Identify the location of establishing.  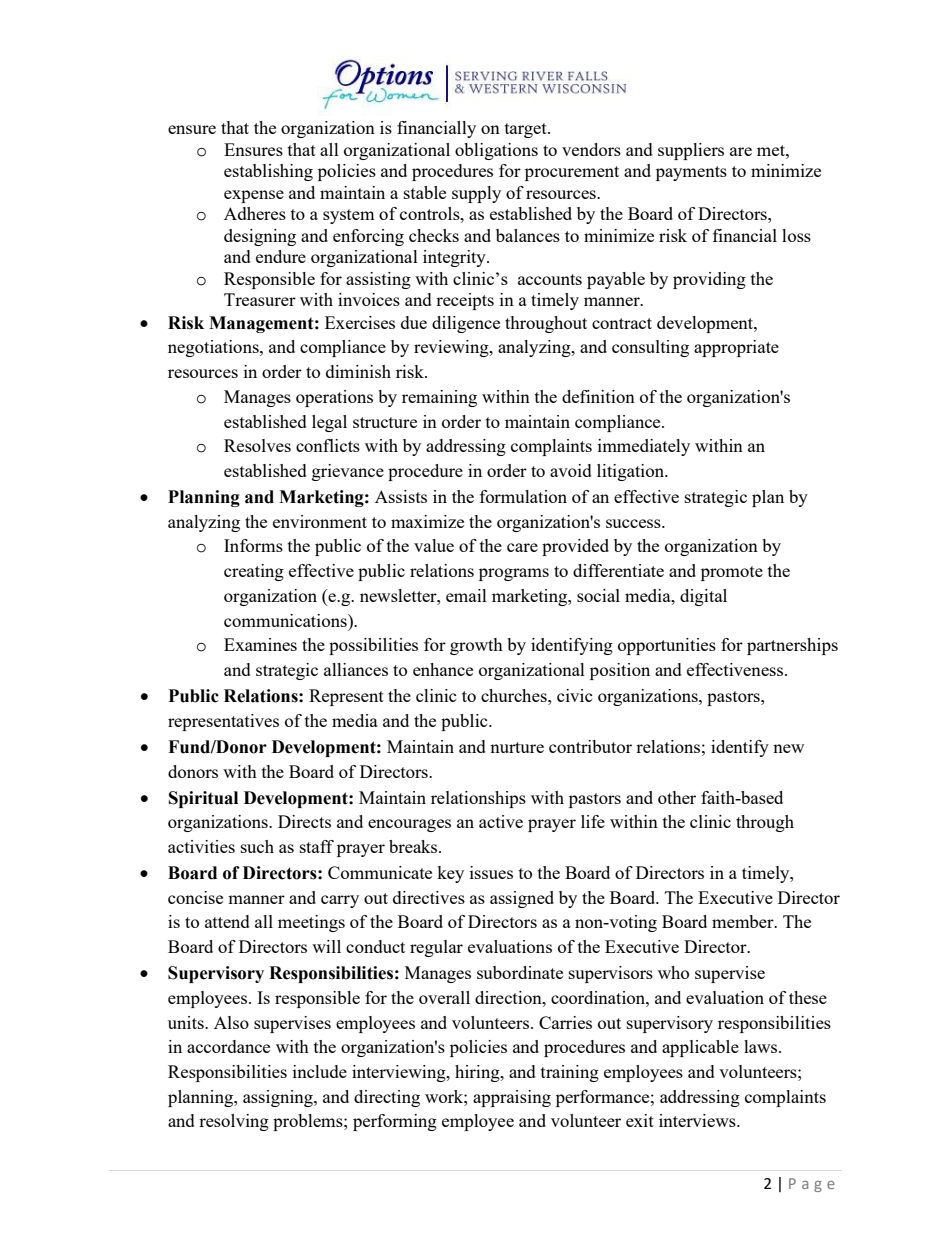
(268, 172).
